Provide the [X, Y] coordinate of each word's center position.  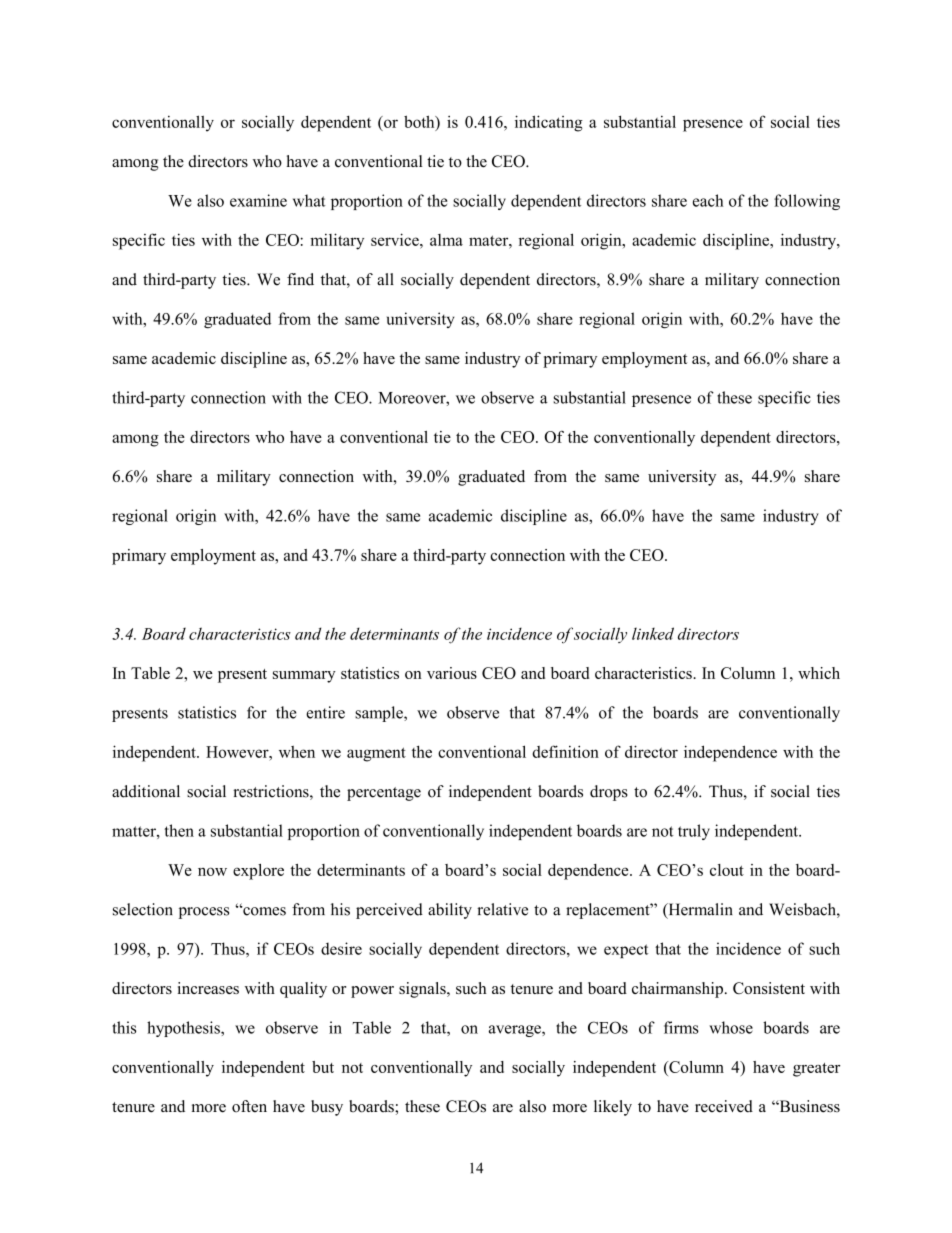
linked [653, 633]
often [249, 1106]
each [708, 200]
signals [423, 990]
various [452, 673]
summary [304, 677]
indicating [549, 123]
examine [258, 200]
